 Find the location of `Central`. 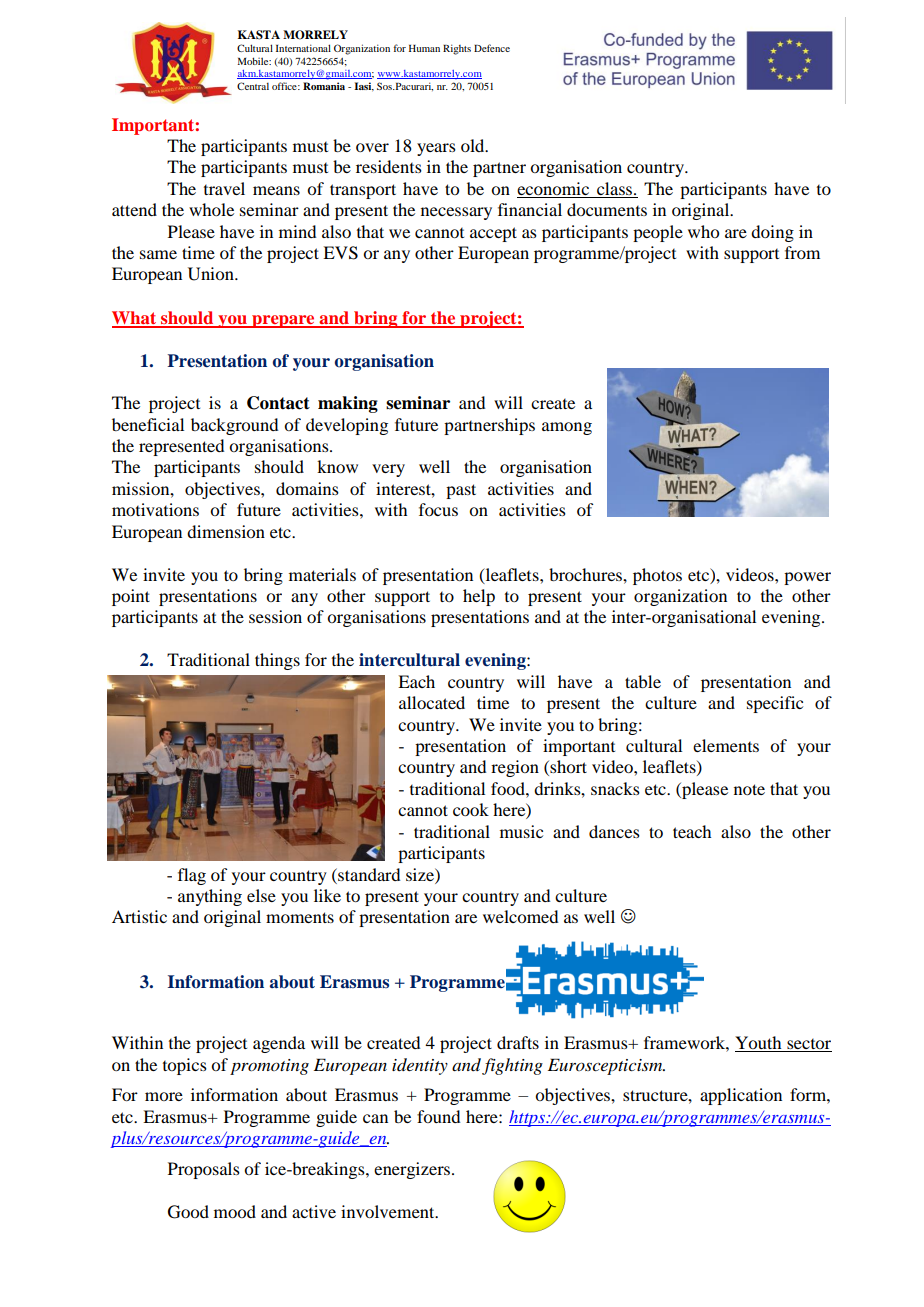

Central is located at coordinates (253, 86).
